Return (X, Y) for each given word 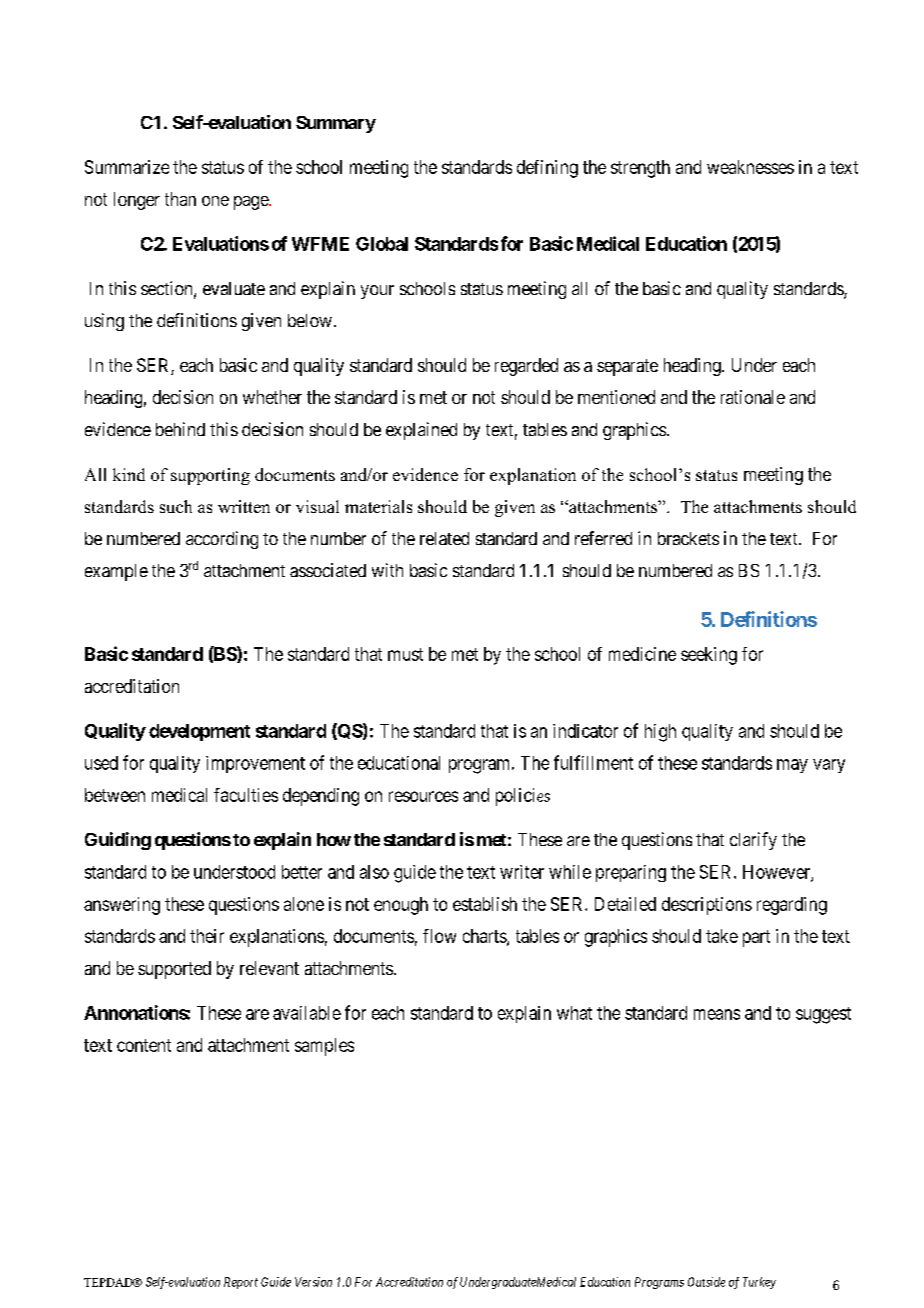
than (180, 199)
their (207, 936)
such (176, 506)
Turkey (759, 1283)
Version (313, 1282)
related (444, 538)
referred (603, 538)
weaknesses (750, 167)
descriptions (707, 906)
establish (485, 904)
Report (241, 1283)
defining (547, 169)
